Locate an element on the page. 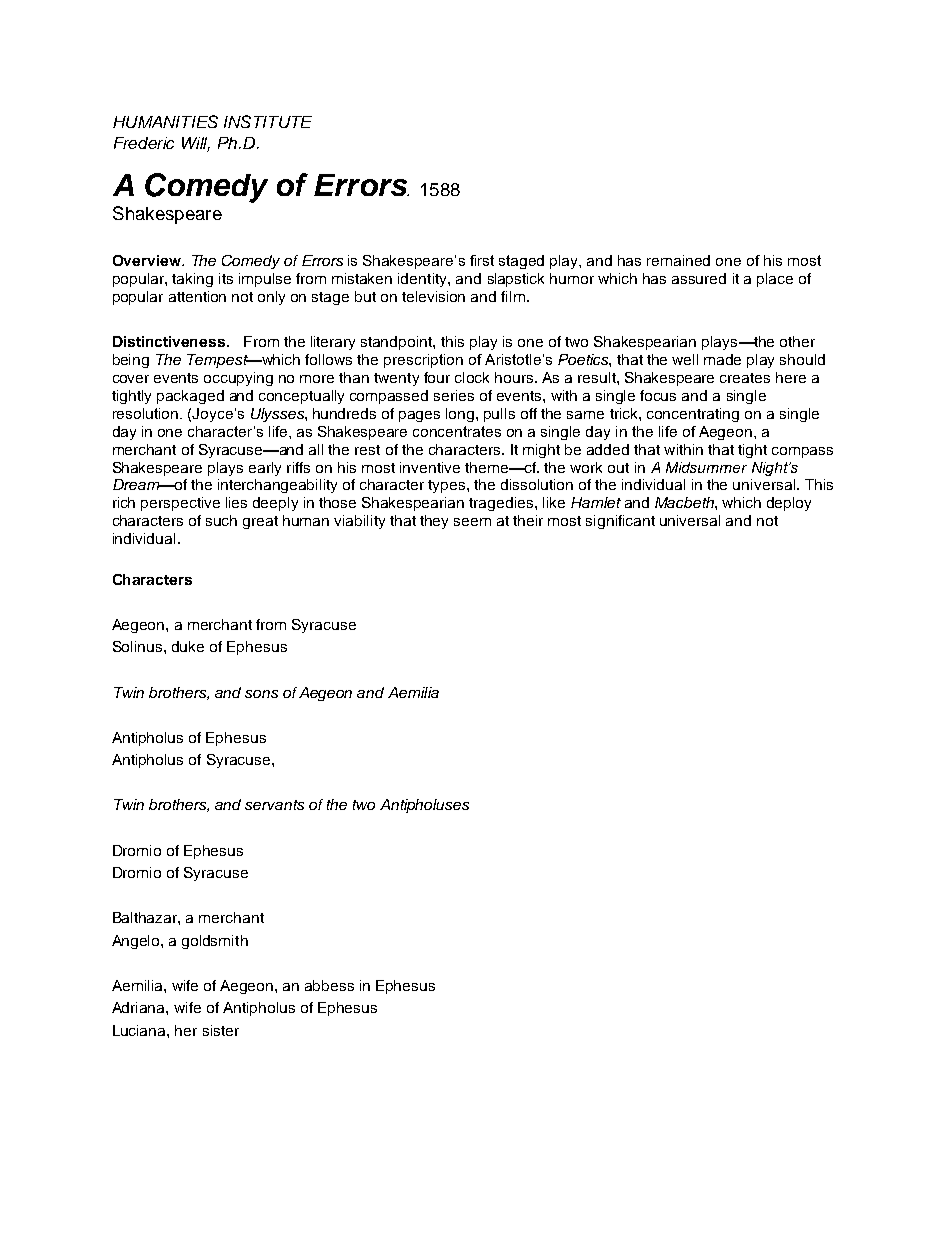 Image resolution: width=952 pixels, height=1233 pixels. seem is located at coordinates (472, 522).
